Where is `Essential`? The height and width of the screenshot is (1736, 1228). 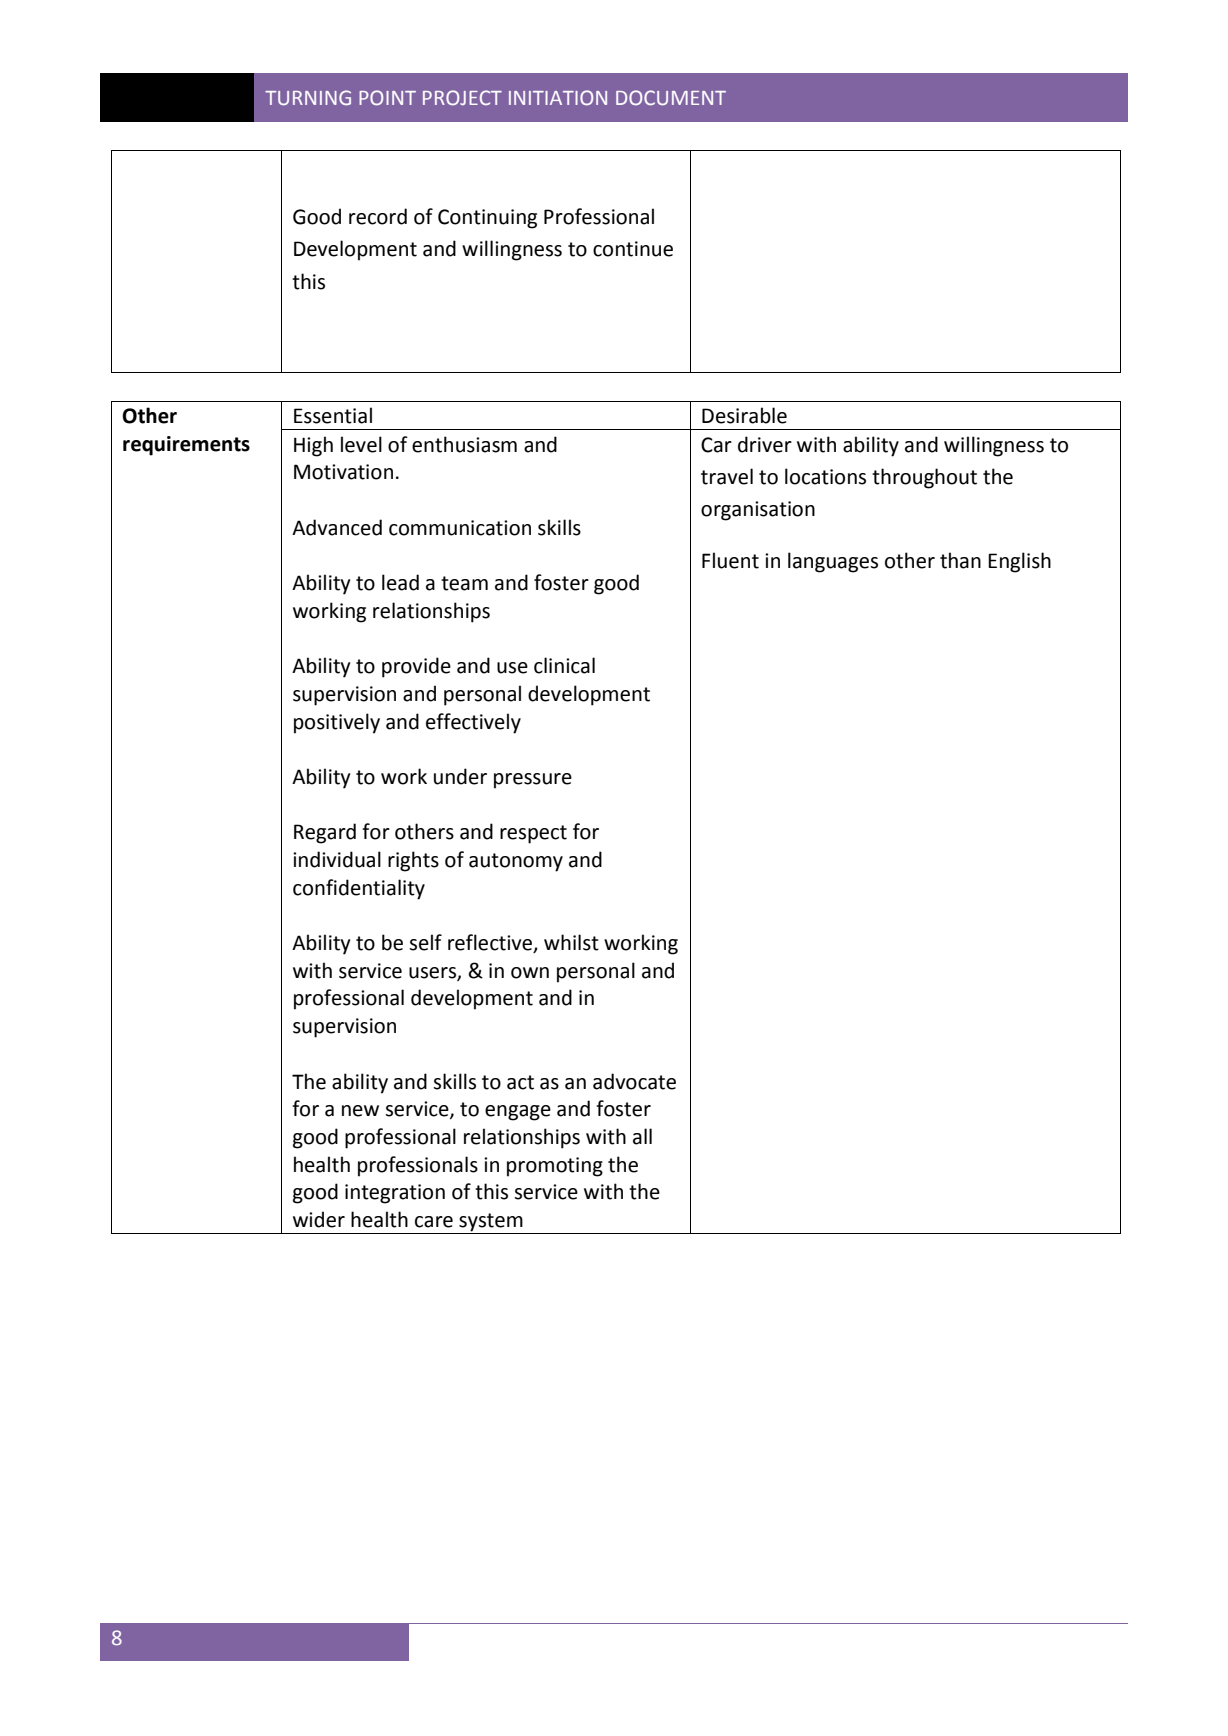
Essential is located at coordinates (333, 415).
